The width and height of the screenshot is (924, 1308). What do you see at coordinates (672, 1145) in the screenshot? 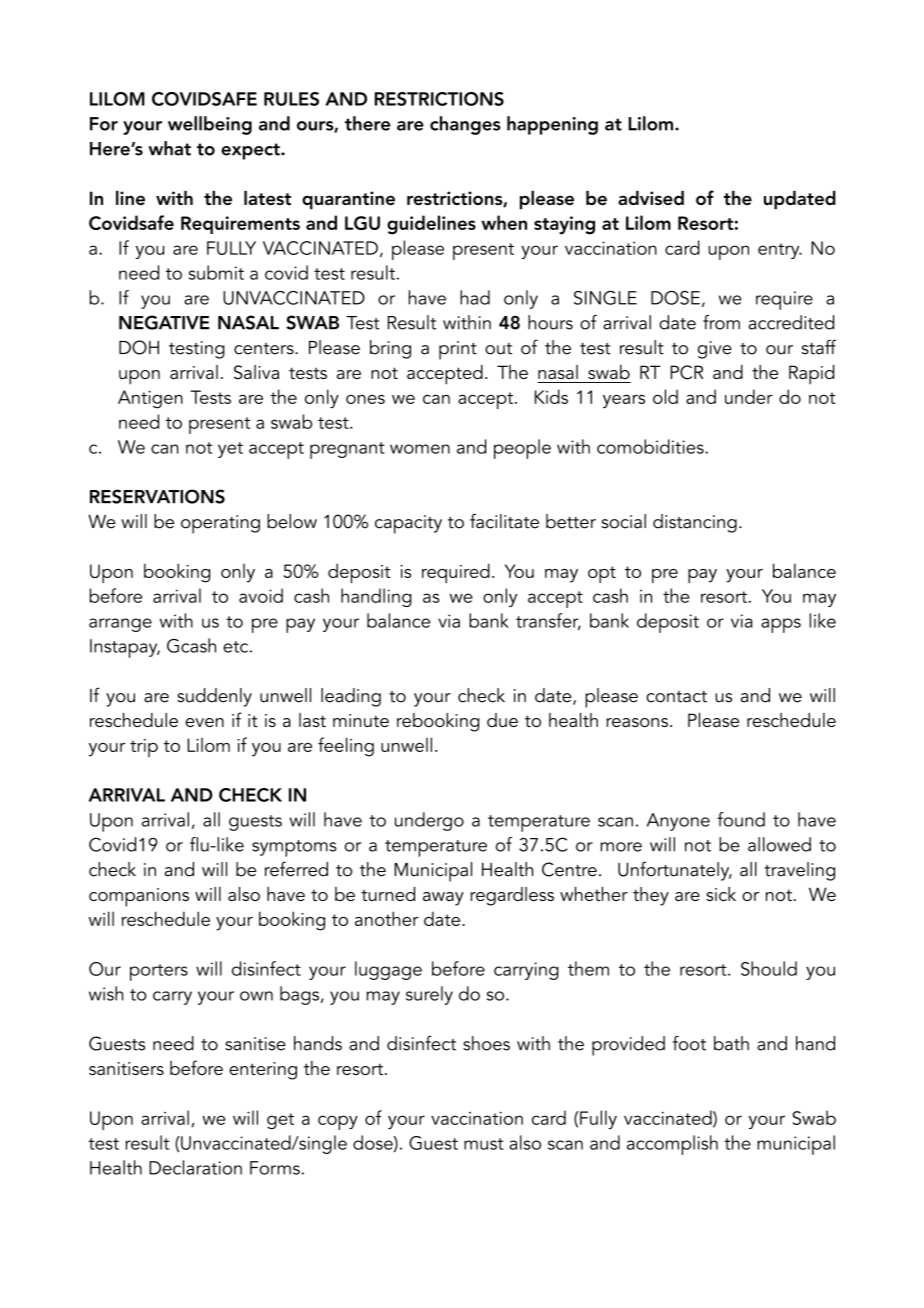
I see `accomplish` at bounding box center [672, 1145].
